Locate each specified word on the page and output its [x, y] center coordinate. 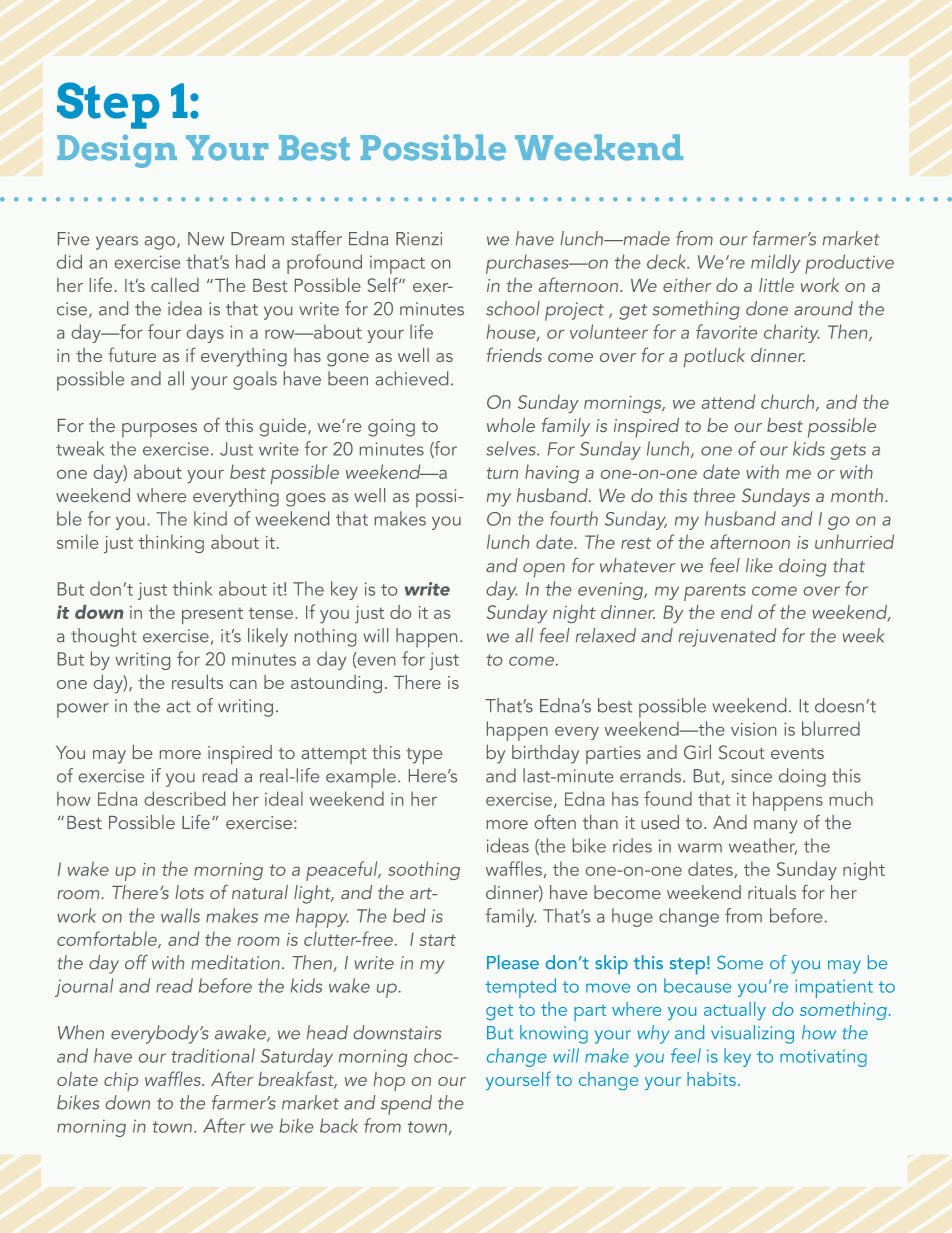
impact [397, 264]
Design [117, 151]
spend [406, 1105]
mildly [775, 263]
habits [711, 1079]
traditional [213, 1055]
